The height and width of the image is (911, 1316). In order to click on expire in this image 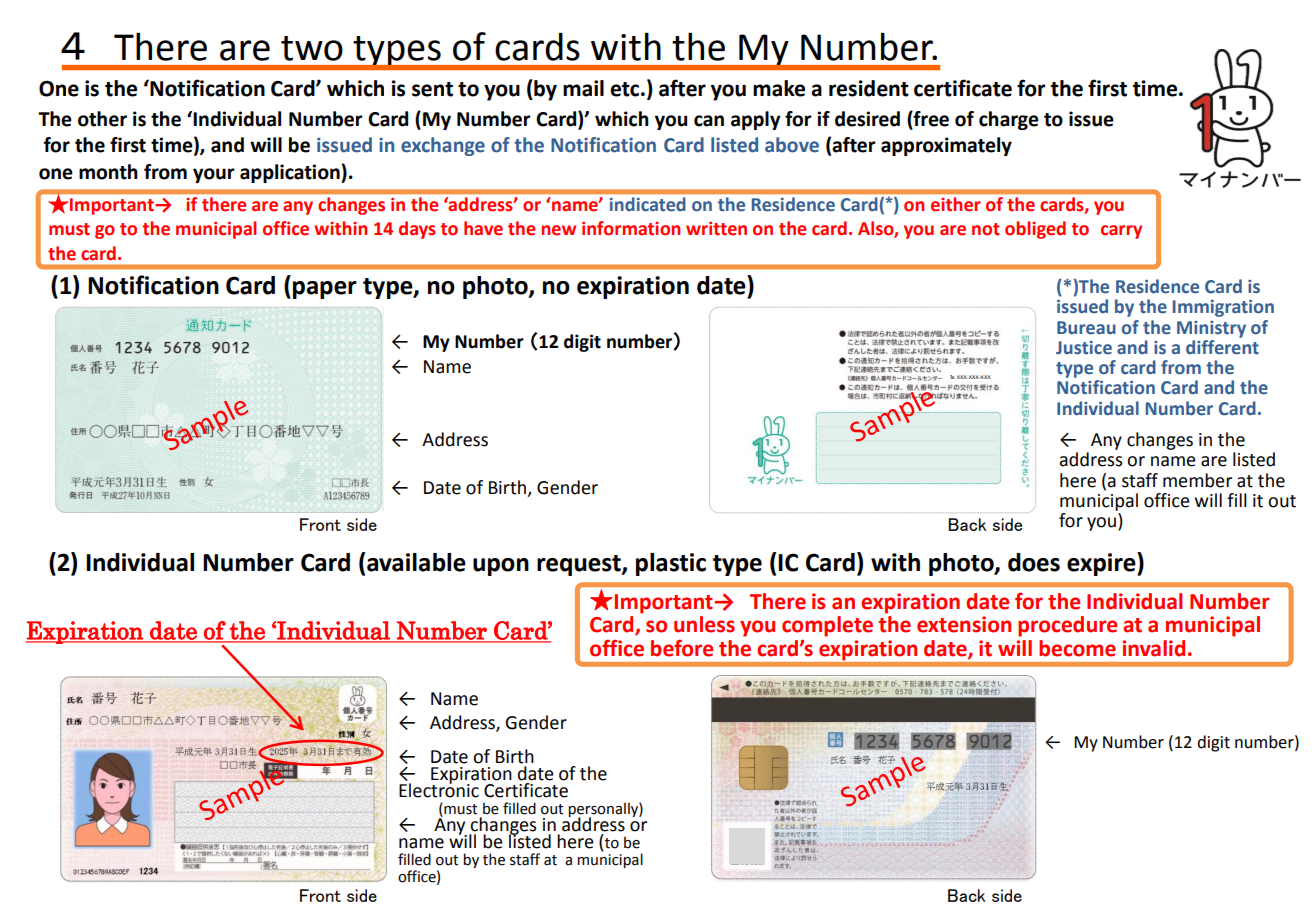, I will do `click(1102, 564)`.
